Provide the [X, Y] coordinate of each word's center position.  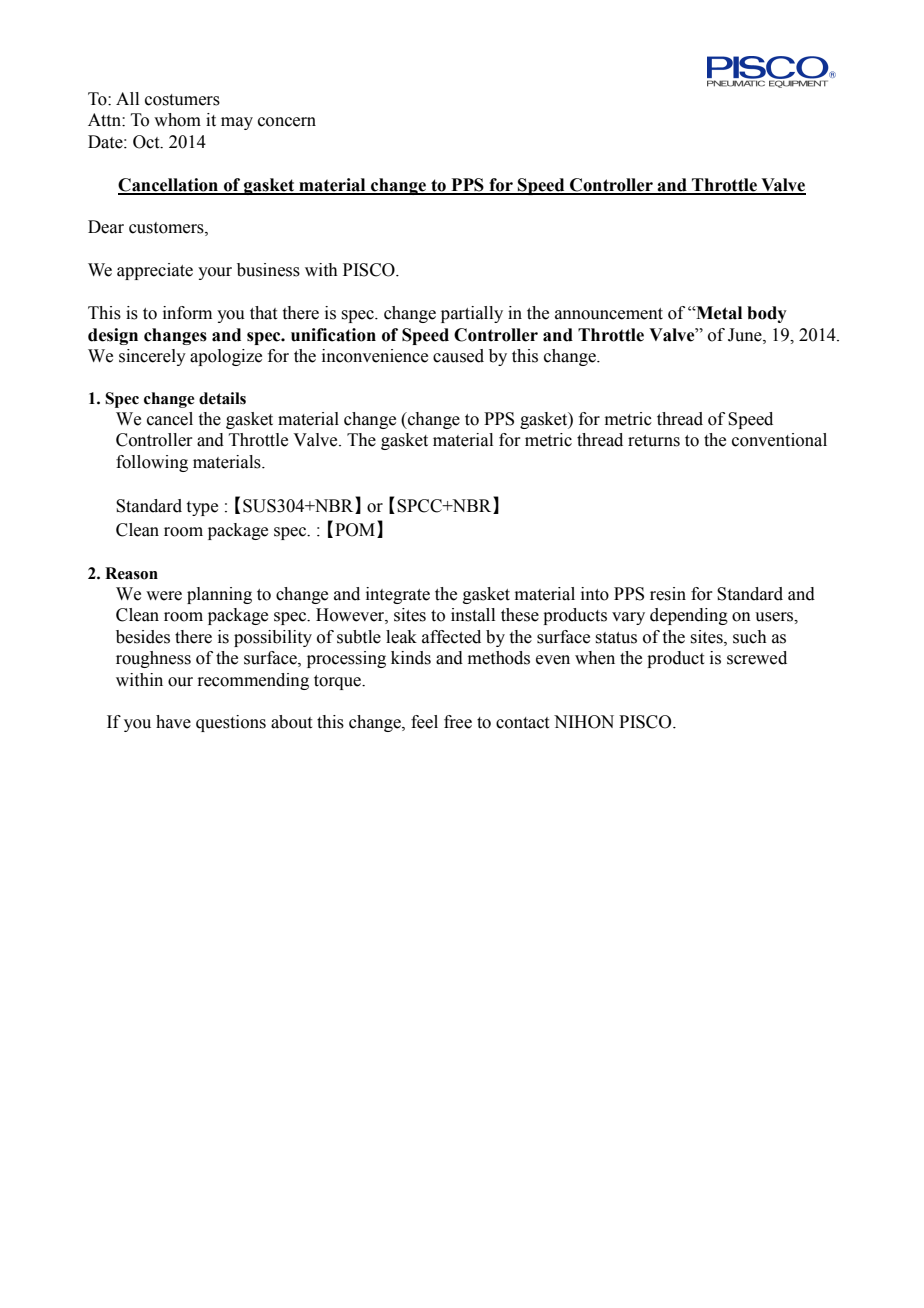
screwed [757, 658]
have [173, 722]
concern [287, 122]
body [767, 314]
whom [177, 120]
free [458, 722]
